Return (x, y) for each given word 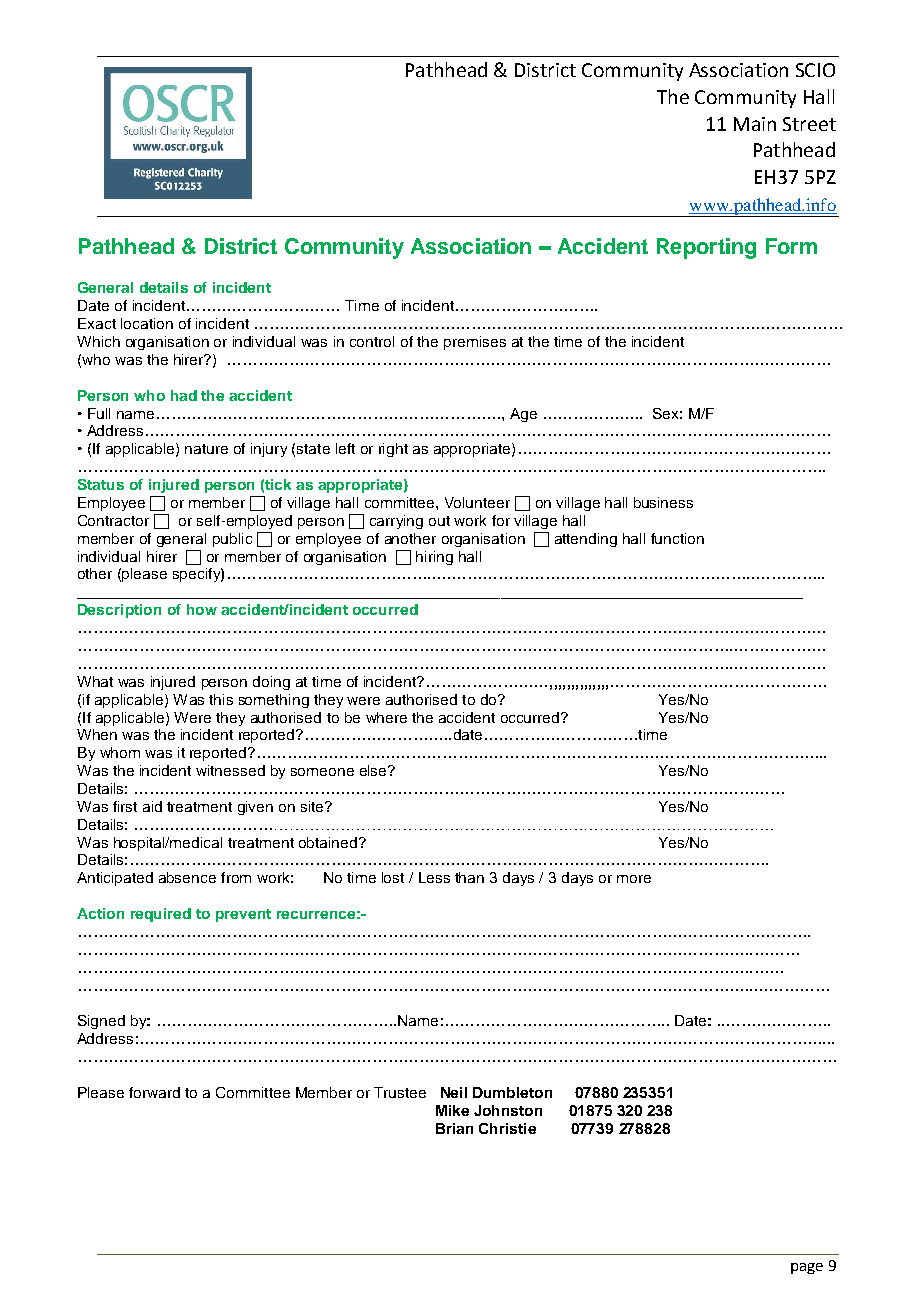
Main (755, 124)
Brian (454, 1128)
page (807, 1268)
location (147, 323)
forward (154, 1092)
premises (475, 343)
